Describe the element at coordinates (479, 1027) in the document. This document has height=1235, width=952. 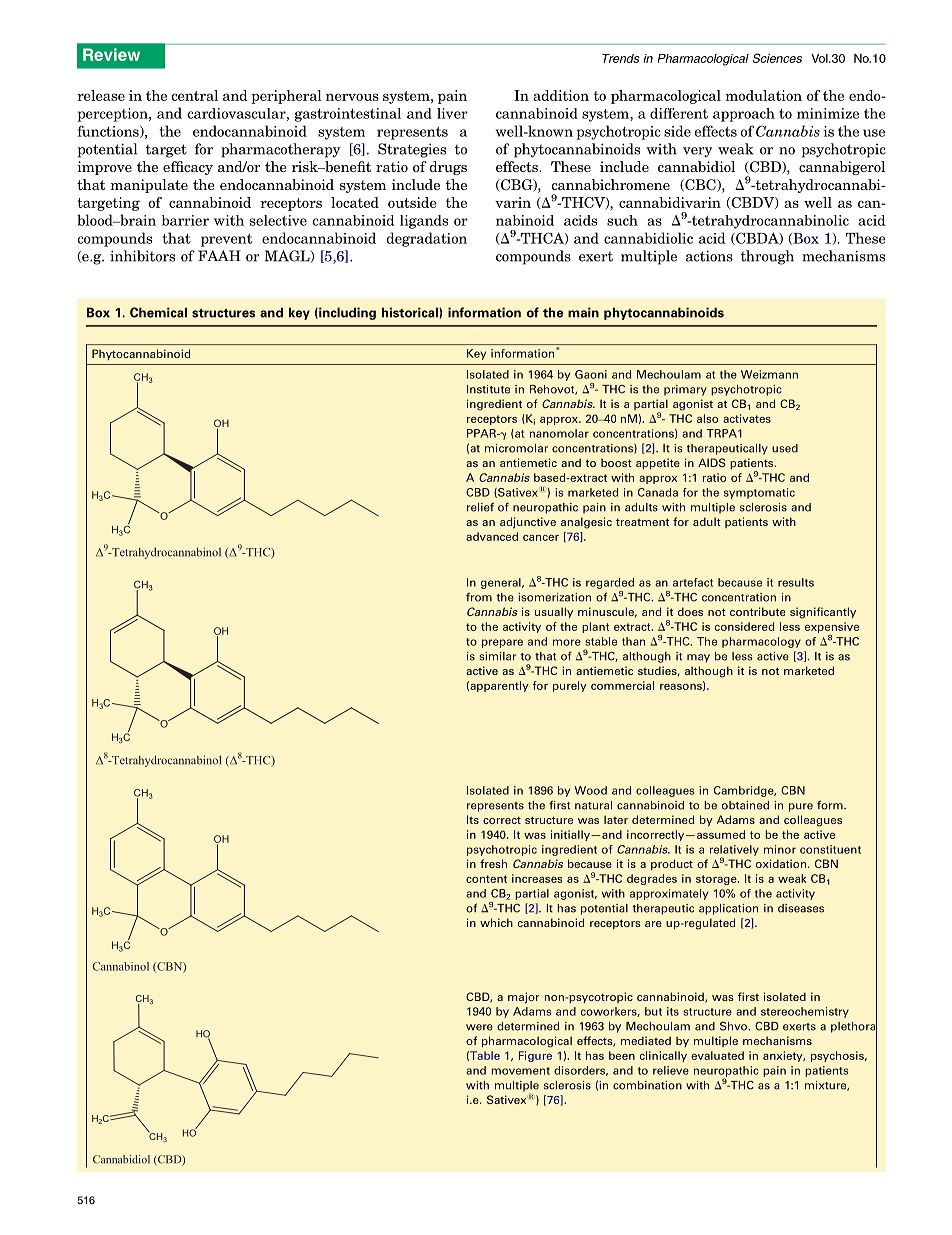
I see `were` at that location.
